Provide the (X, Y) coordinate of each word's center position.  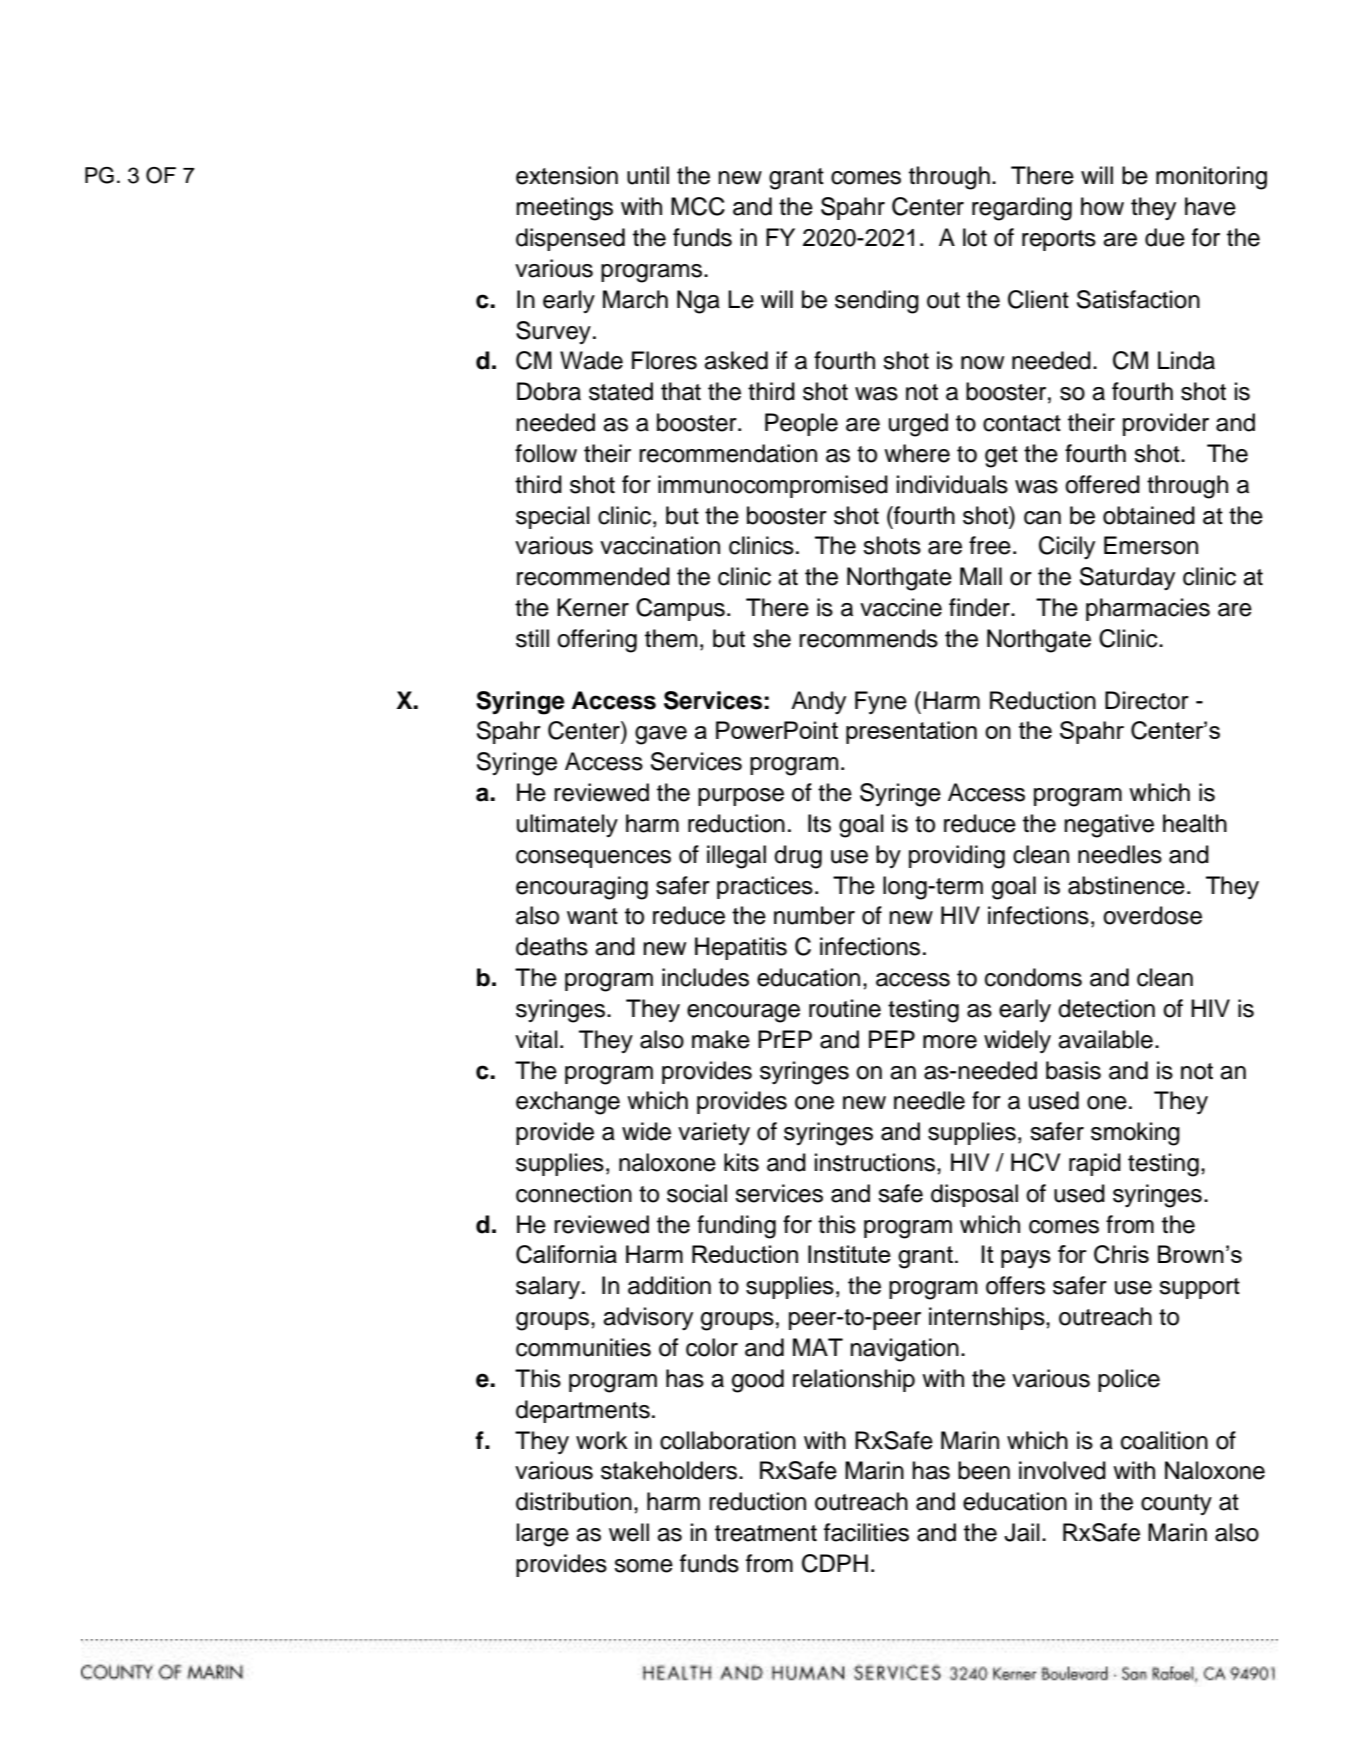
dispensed (570, 239)
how (1102, 206)
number (814, 915)
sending (877, 302)
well (629, 1532)
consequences (593, 859)
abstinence (1126, 885)
